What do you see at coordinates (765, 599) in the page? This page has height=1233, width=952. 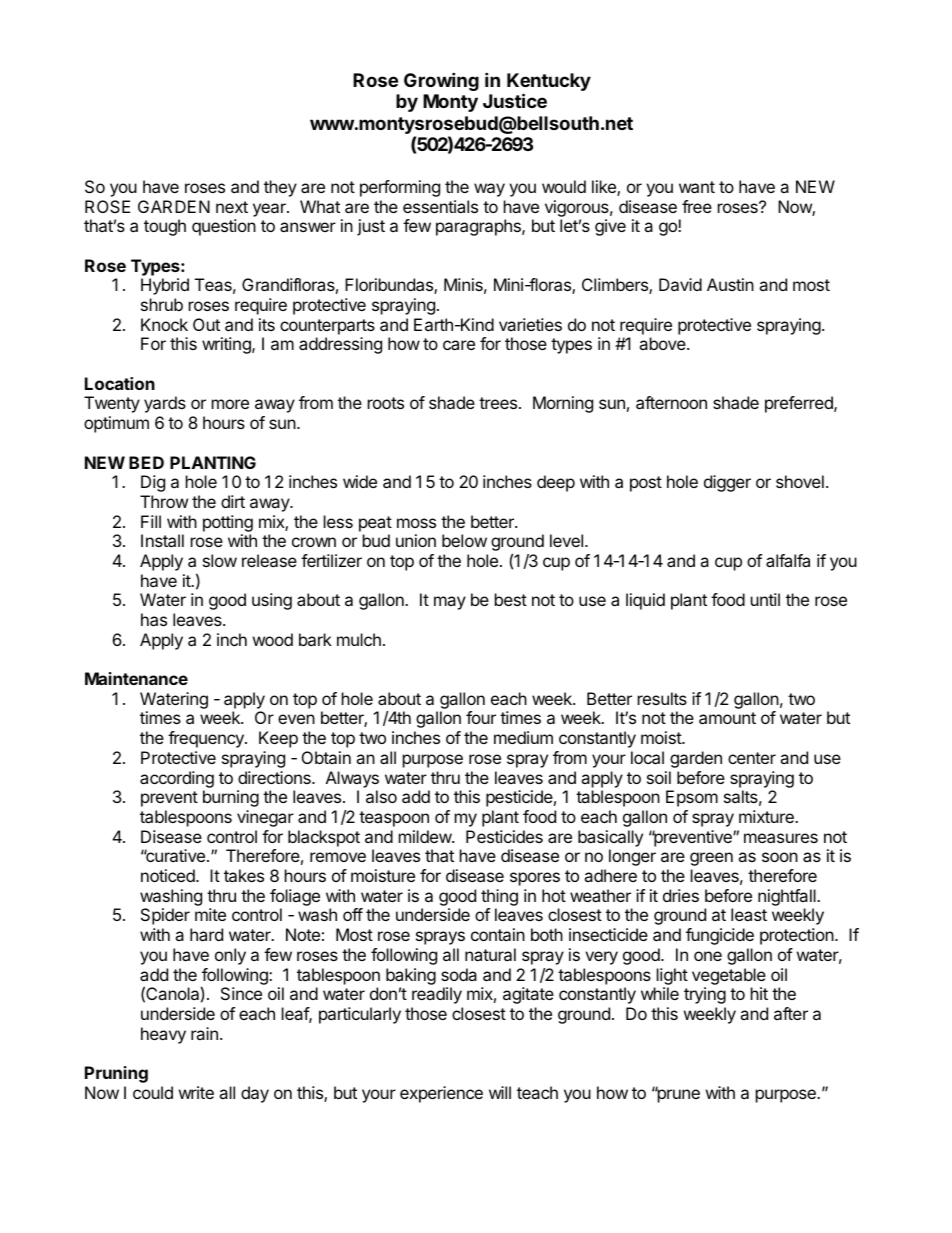 I see `until` at bounding box center [765, 599].
